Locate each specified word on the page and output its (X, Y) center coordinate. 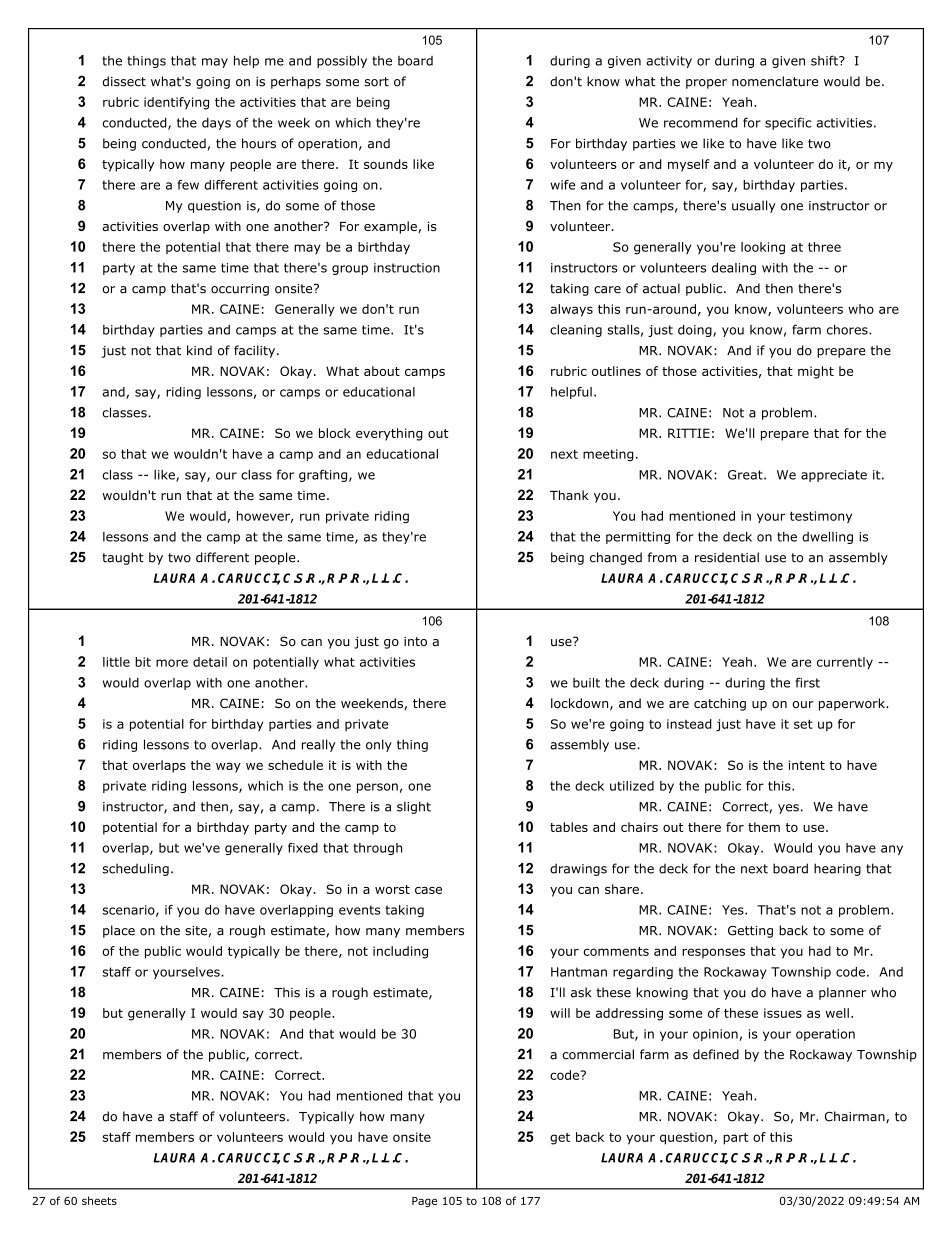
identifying (176, 103)
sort (377, 82)
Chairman (856, 1117)
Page (425, 1202)
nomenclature (775, 81)
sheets (99, 1200)
